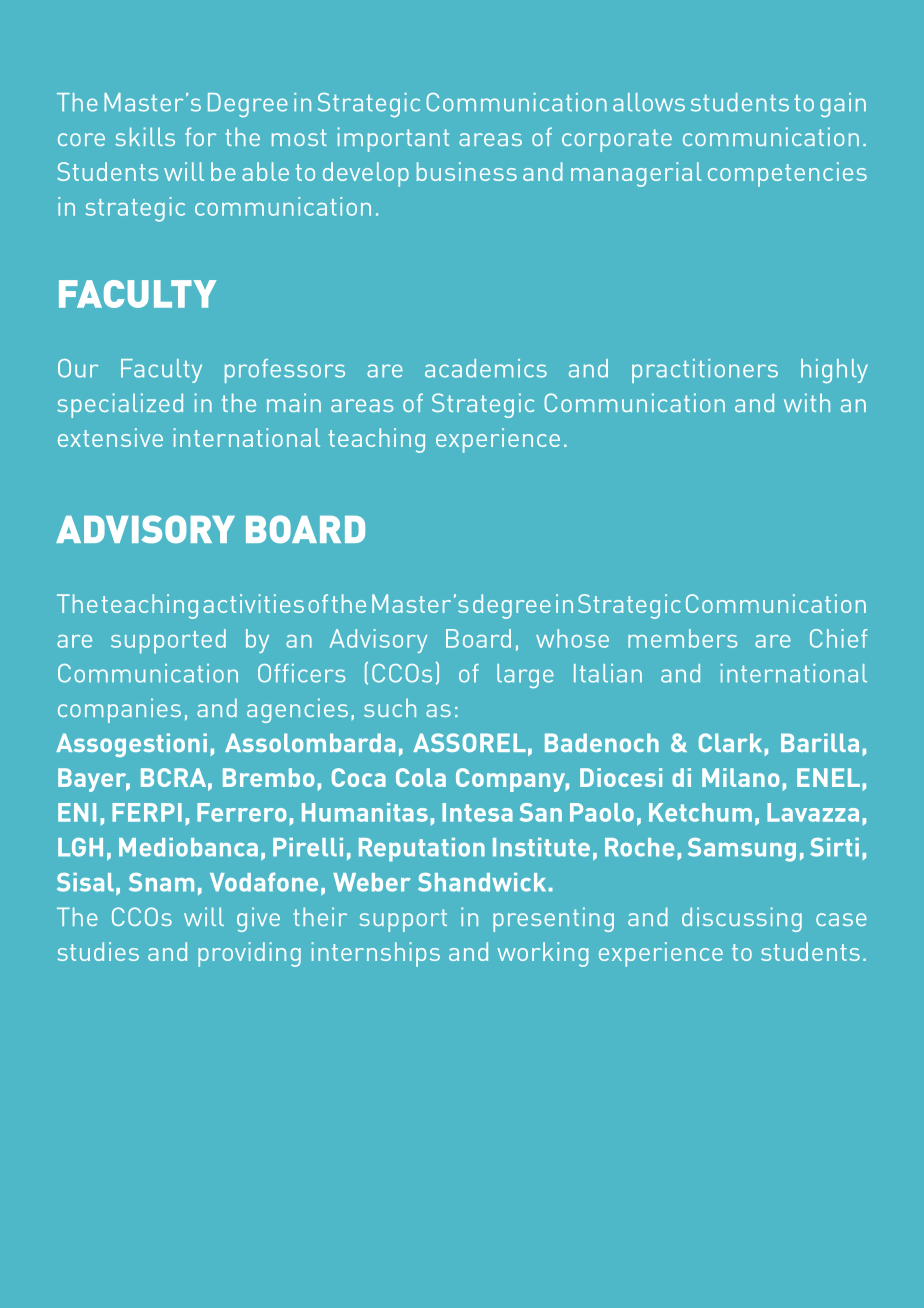 The width and height of the screenshot is (924, 1308). Describe the element at coordinates (145, 136) in the screenshot. I see `skills` at that location.
